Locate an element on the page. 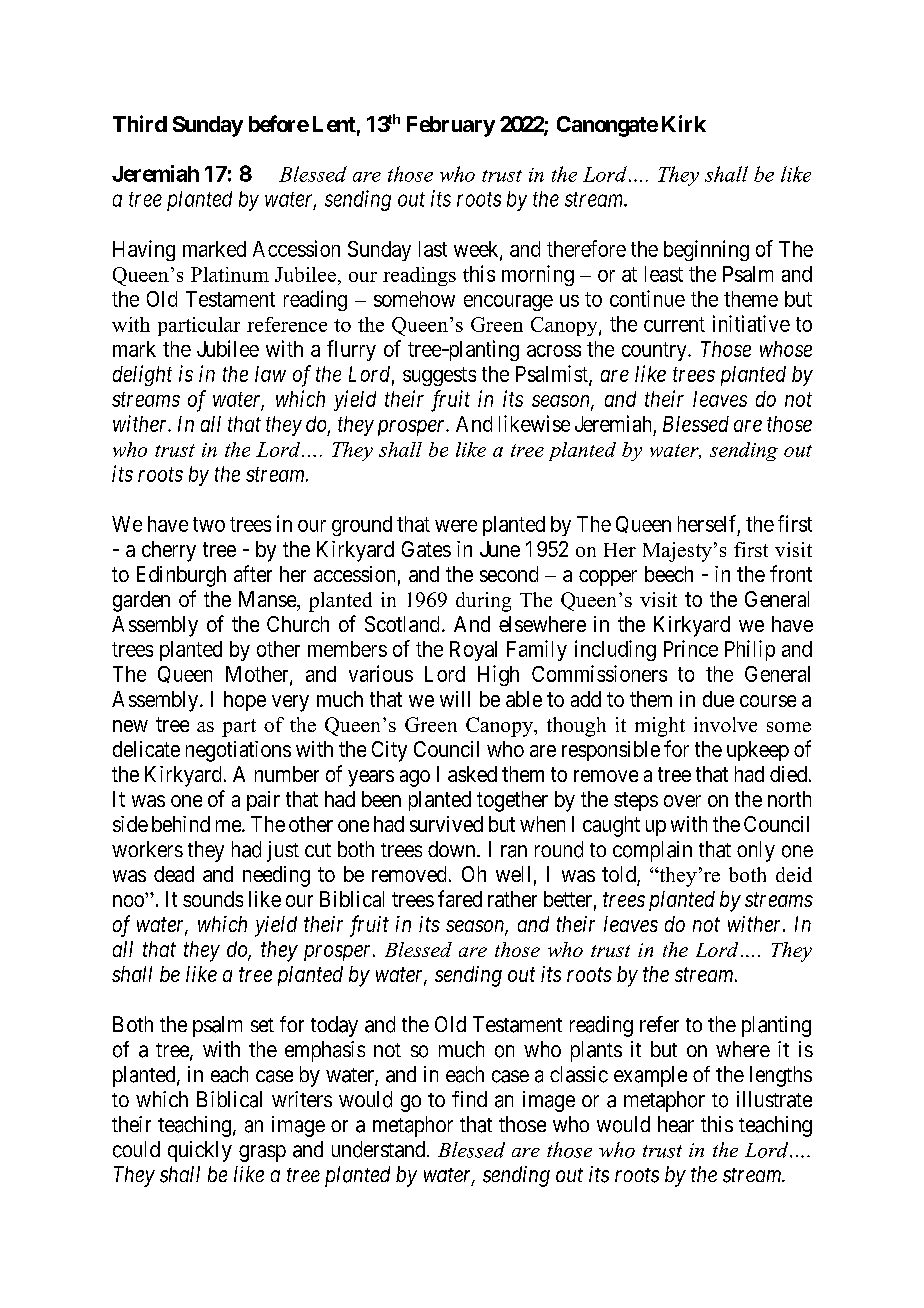  quickly is located at coordinates (200, 1151).
